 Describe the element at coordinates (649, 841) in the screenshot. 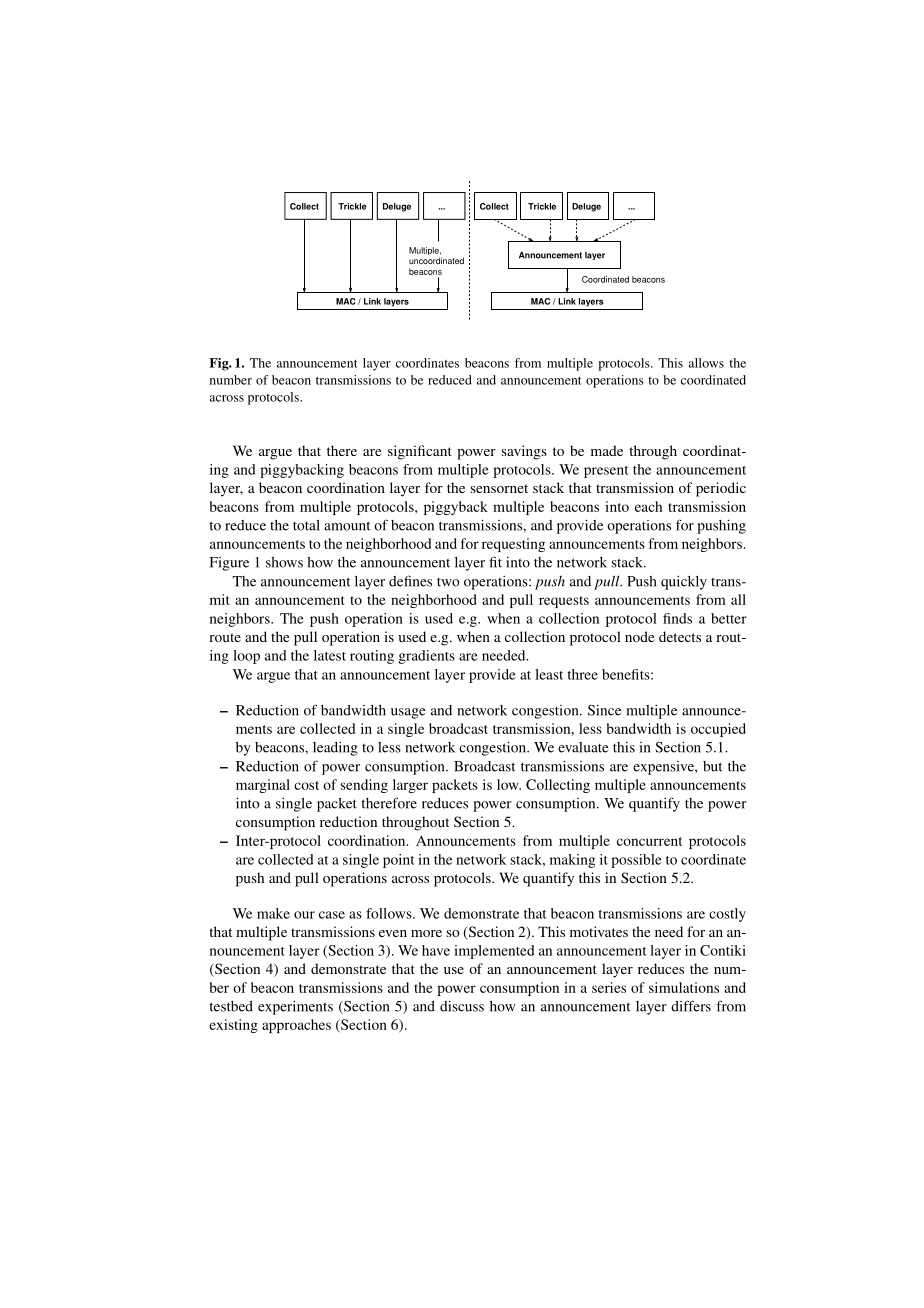

I see `concurrent` at that location.
